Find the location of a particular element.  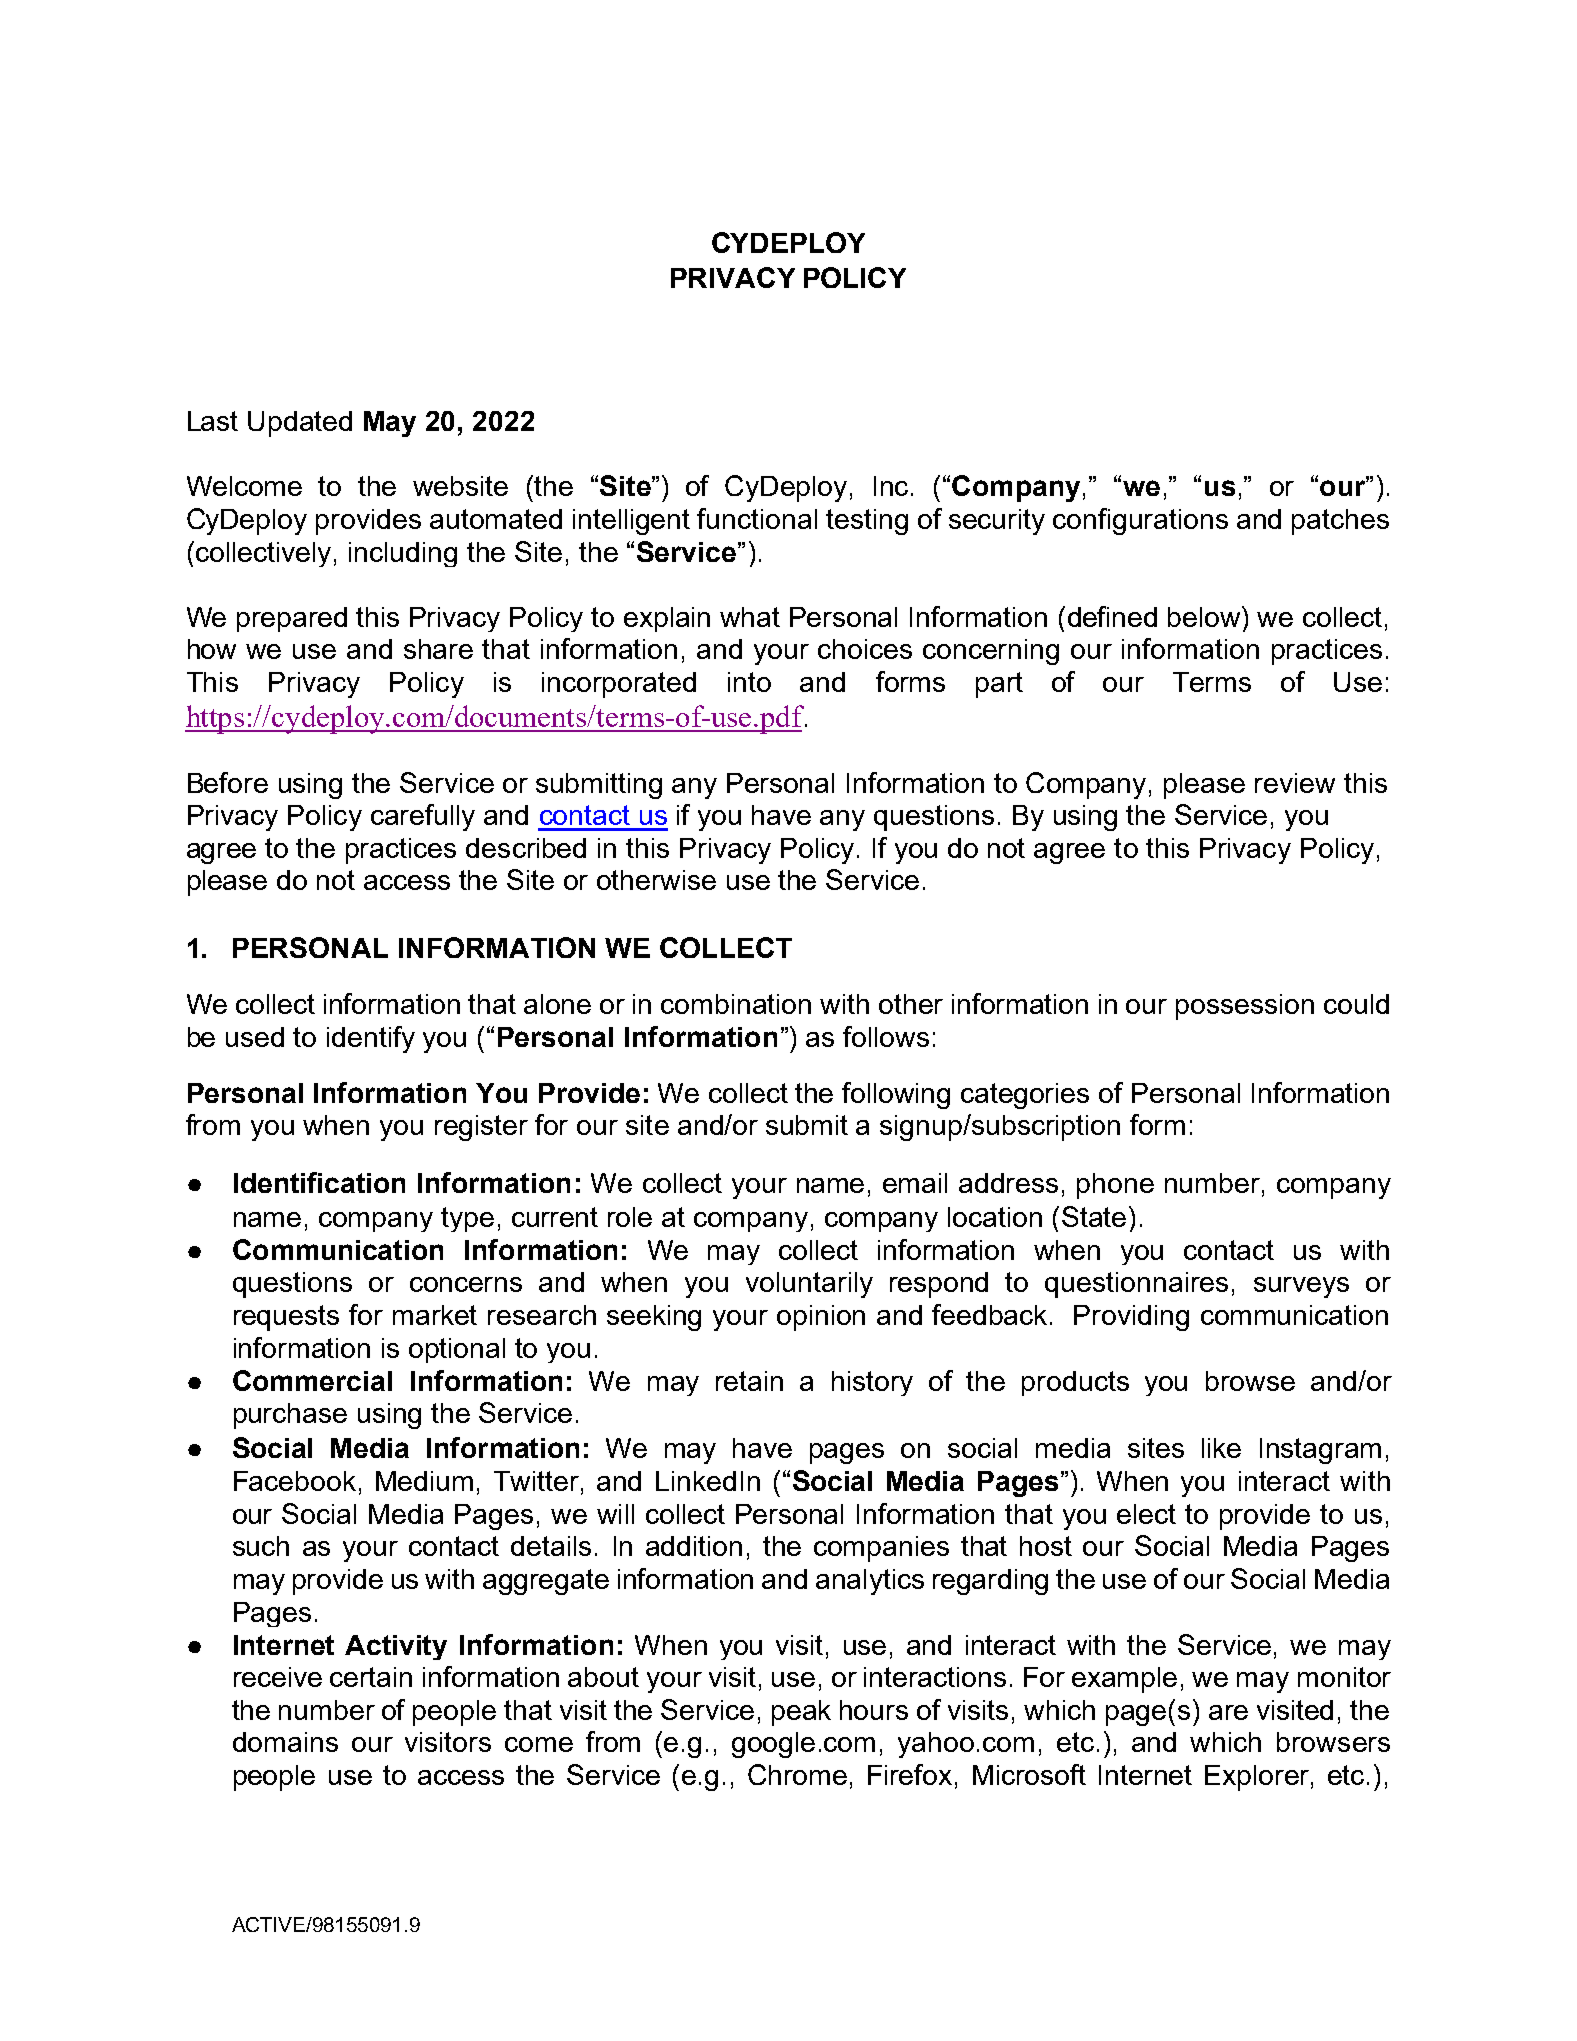

review is located at coordinates (1295, 783).
